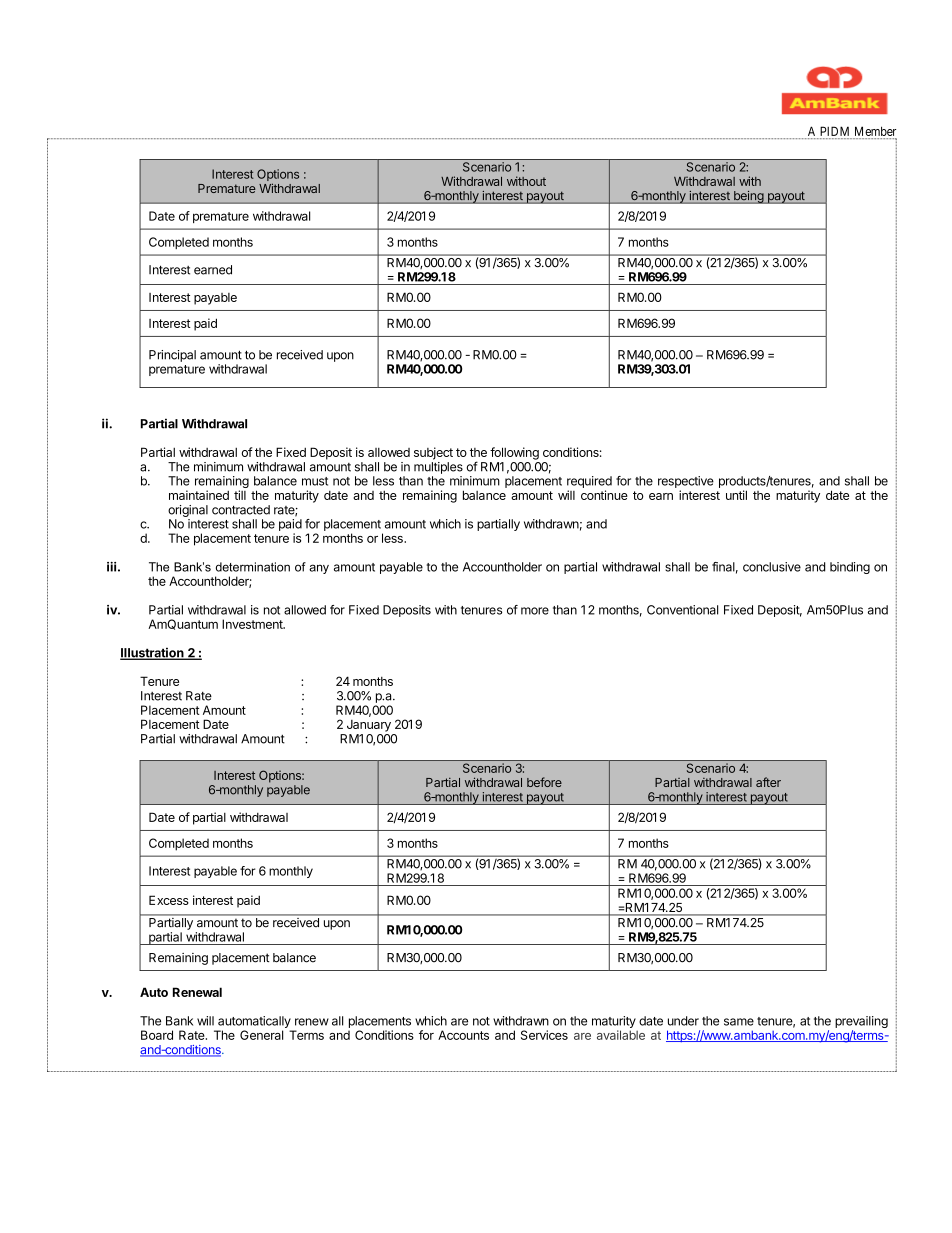 The width and height of the screenshot is (952, 1233). What do you see at coordinates (169, 900) in the screenshot?
I see `Excess` at bounding box center [169, 900].
